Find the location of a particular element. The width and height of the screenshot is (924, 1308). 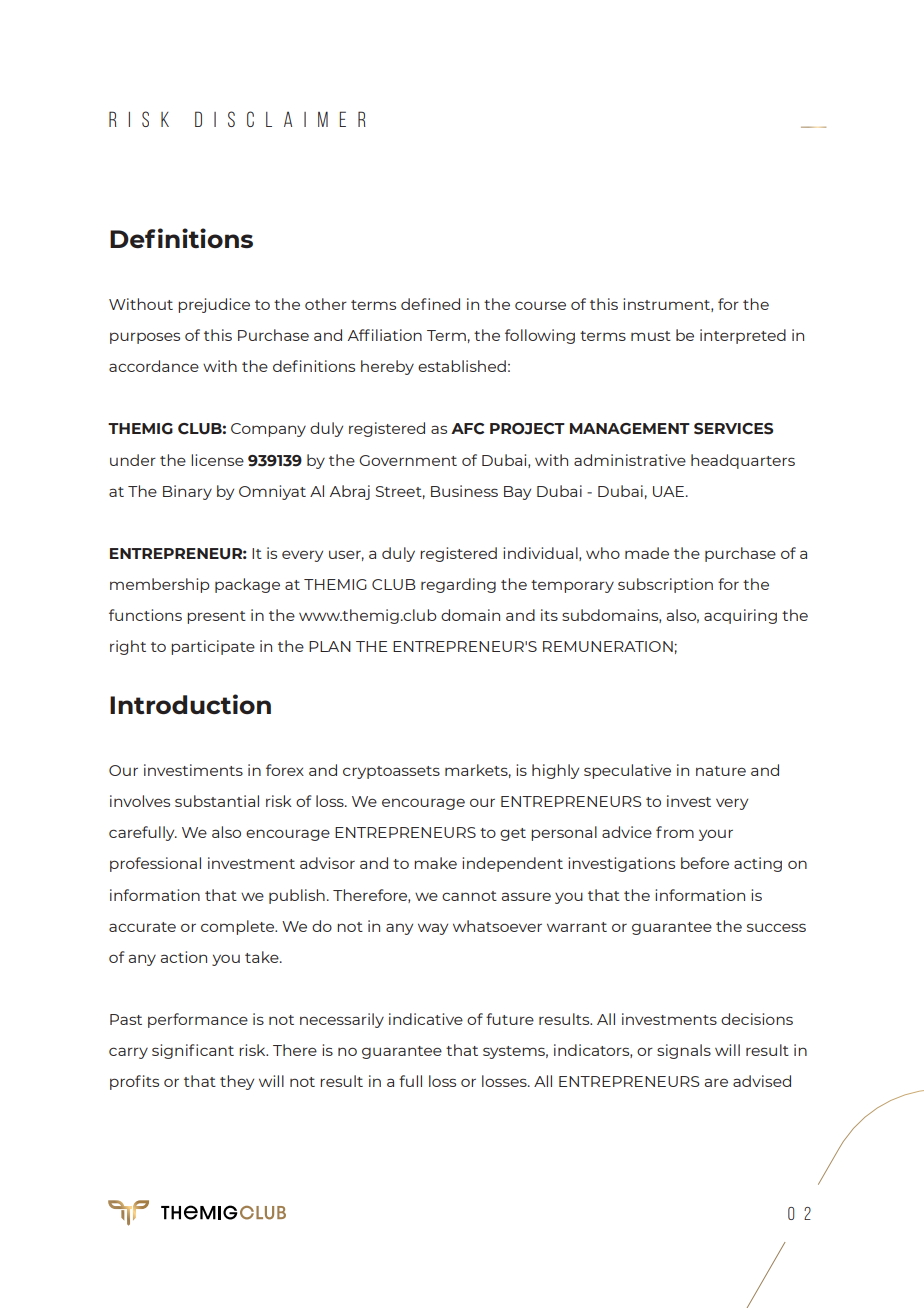

they is located at coordinates (237, 1082).
